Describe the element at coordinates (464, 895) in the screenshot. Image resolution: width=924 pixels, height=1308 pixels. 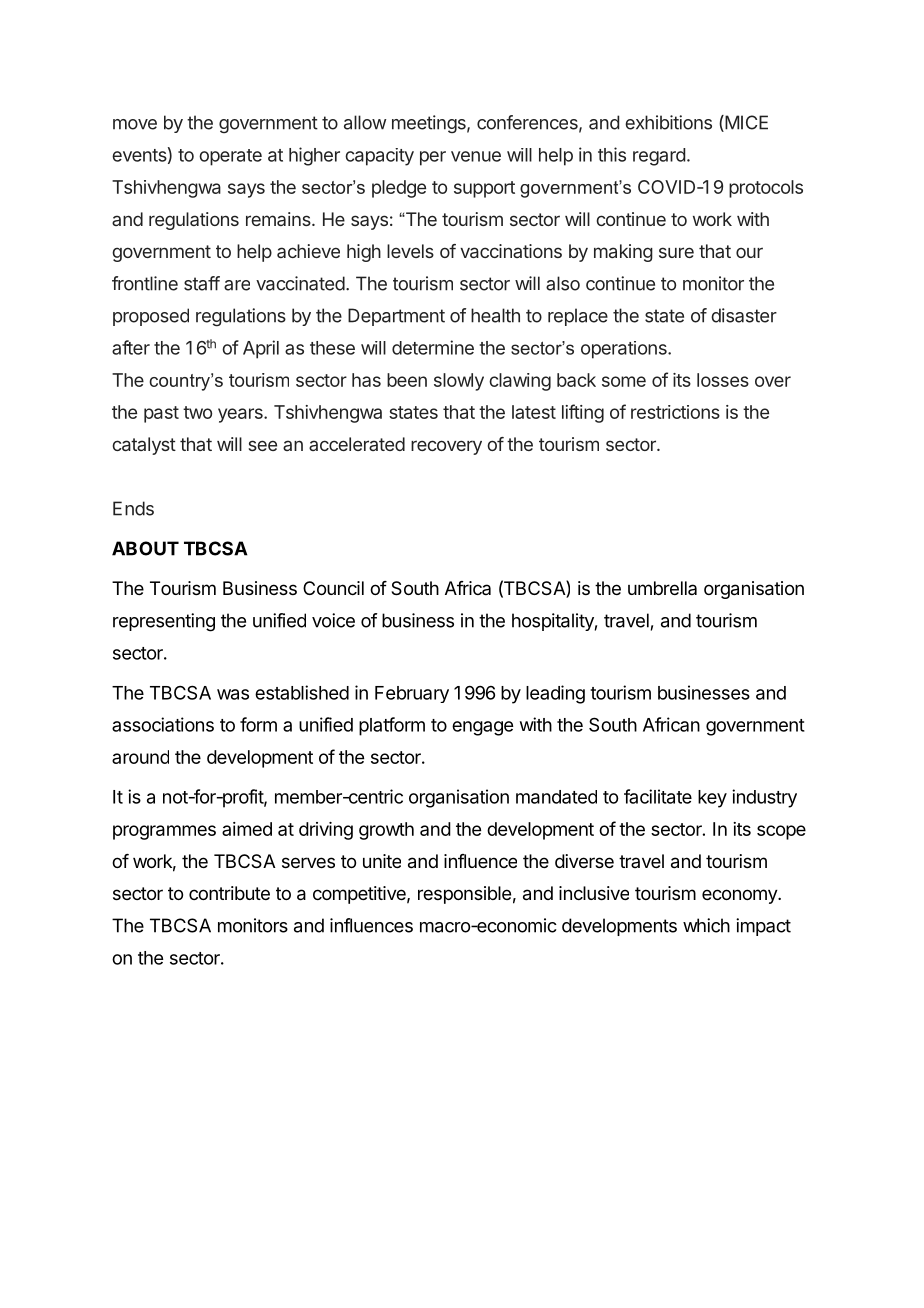
I see `responsible` at that location.
